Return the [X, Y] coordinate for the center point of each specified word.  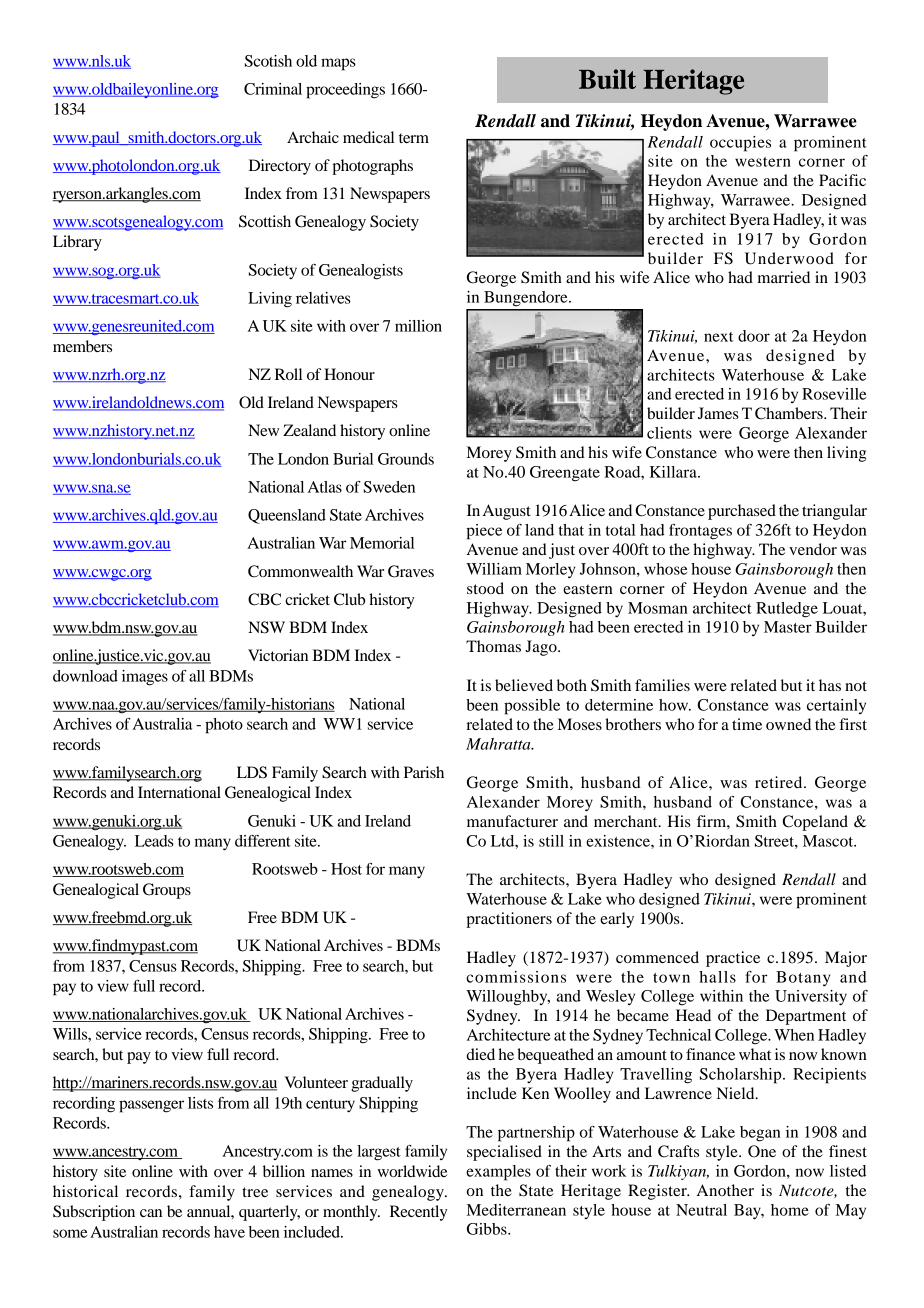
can [151, 1213]
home [790, 1210]
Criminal [273, 89]
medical [368, 137]
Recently [418, 1213]
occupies [740, 144]
